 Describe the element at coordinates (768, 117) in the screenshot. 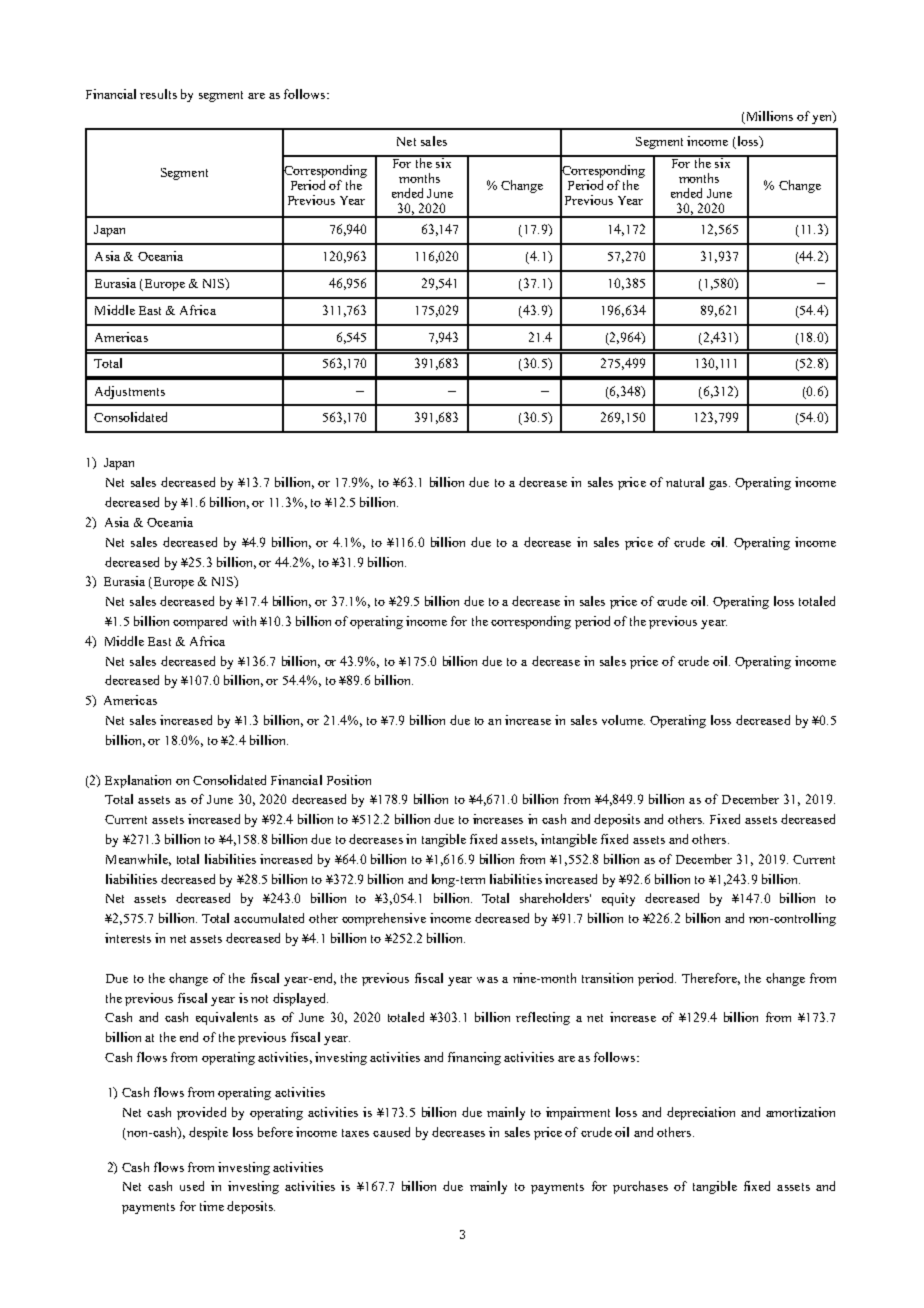

I see `Millions` at that location.
